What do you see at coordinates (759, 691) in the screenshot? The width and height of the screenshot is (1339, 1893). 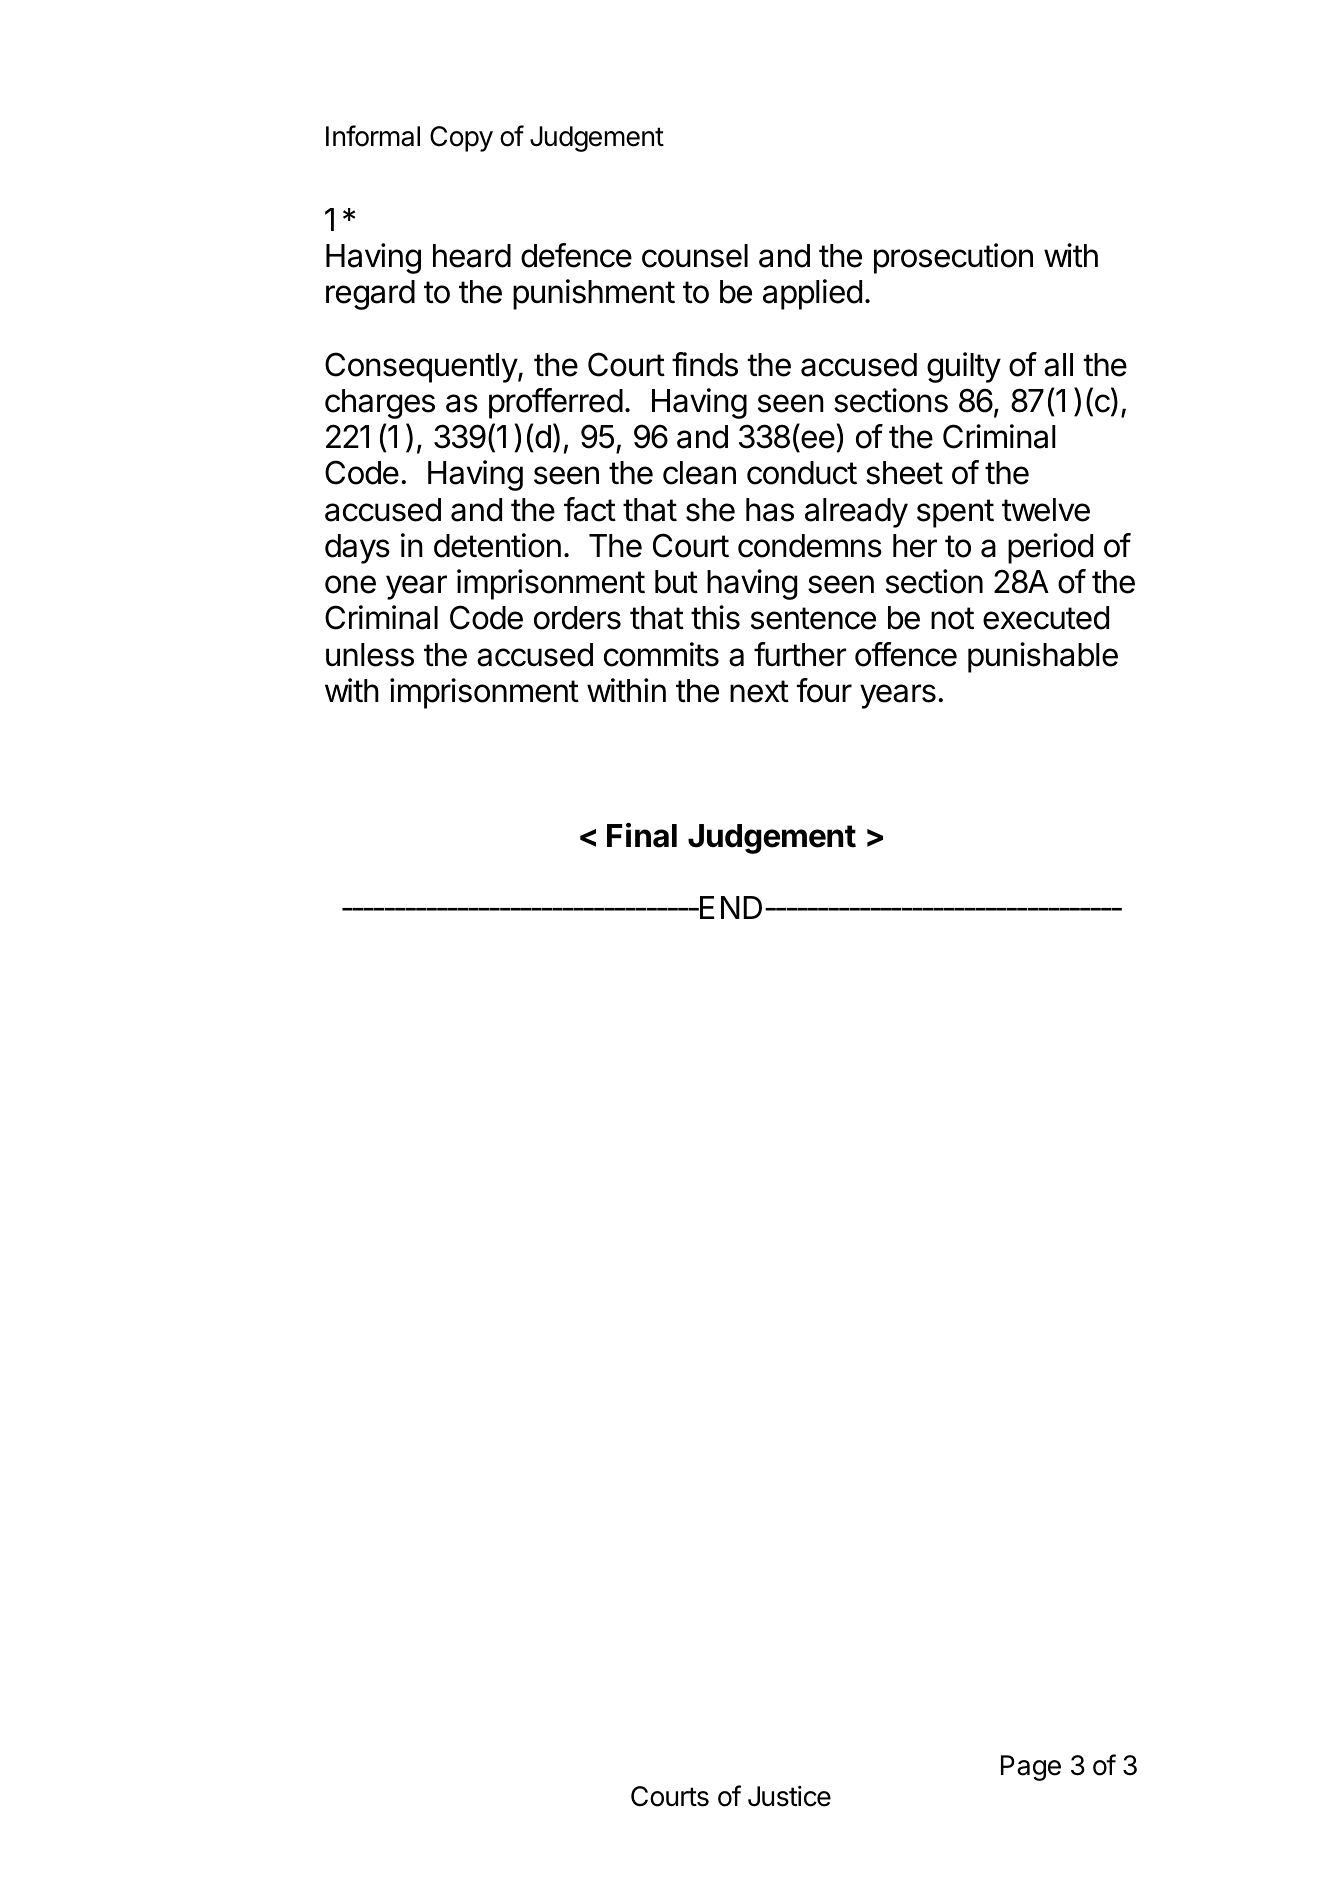 I see `next` at bounding box center [759, 691].
